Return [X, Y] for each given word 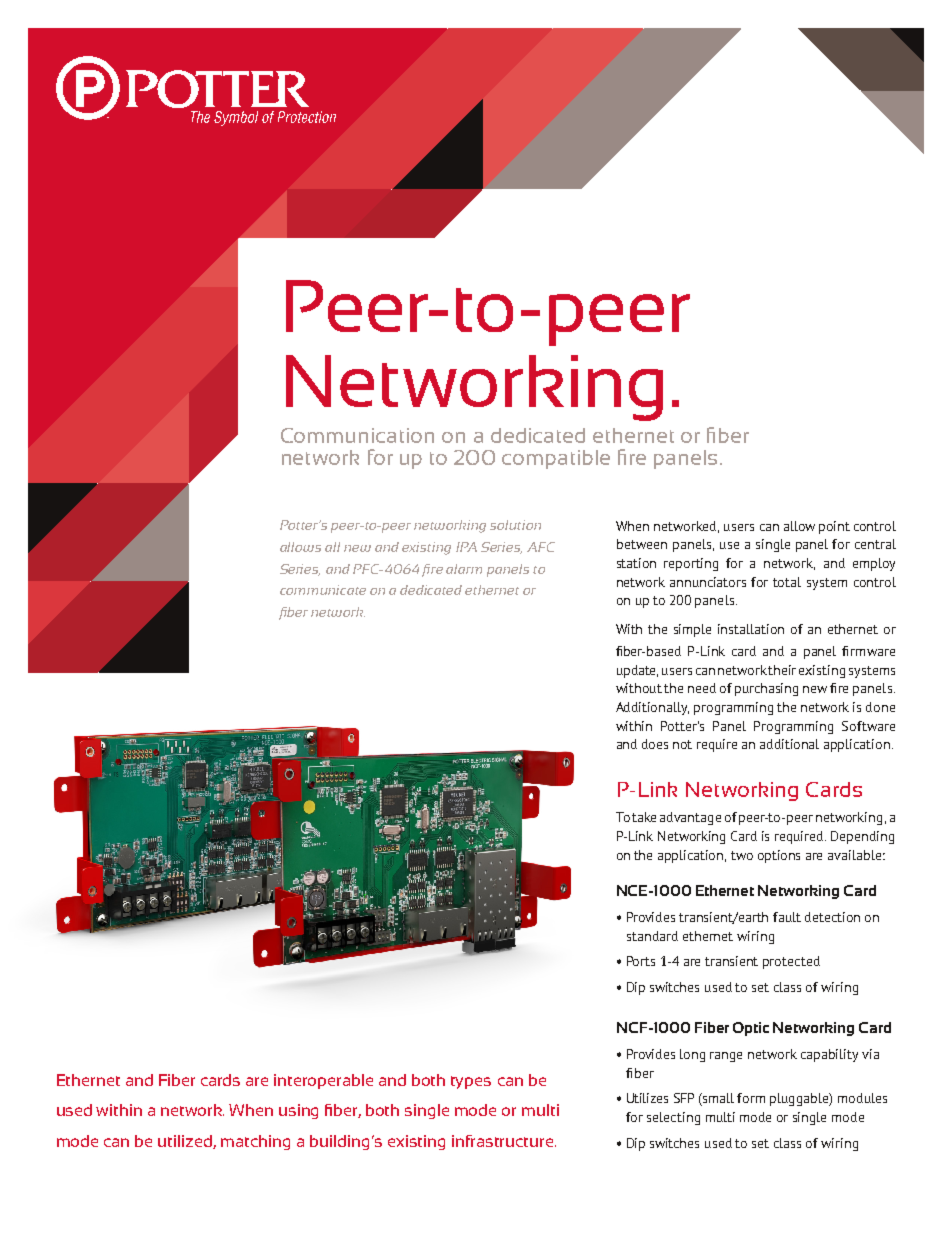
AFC [541, 547]
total [787, 582]
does [655, 744]
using [298, 1111]
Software [868, 726]
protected [791, 962]
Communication [357, 435]
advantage [690, 818]
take [644, 817]
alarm [464, 569]
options [779, 856]
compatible [556, 459]
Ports [641, 961]
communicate [323, 590]
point [834, 527]
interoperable [323, 1081]
